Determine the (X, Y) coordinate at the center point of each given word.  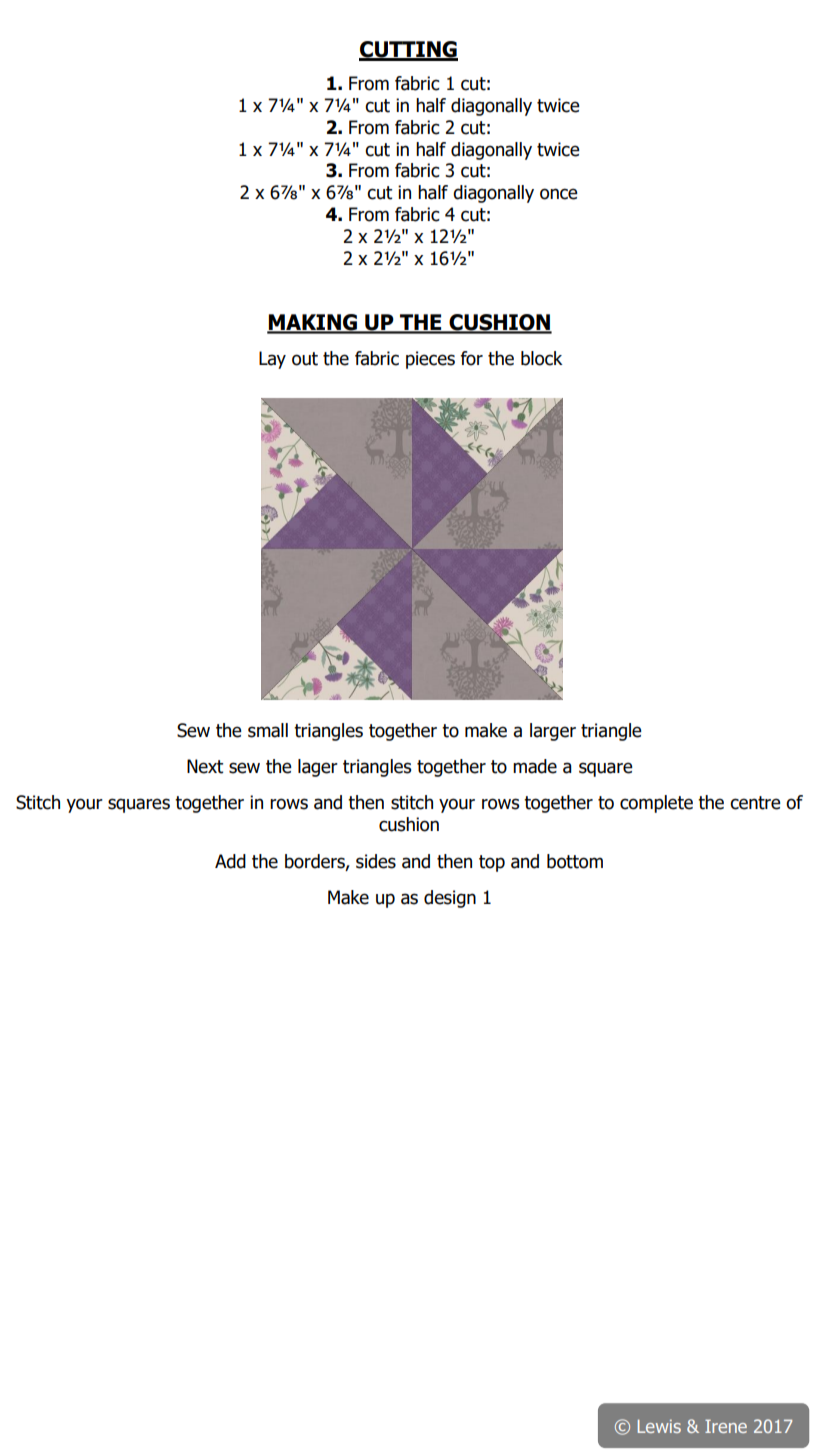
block (542, 358)
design (450, 899)
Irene (726, 1426)
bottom (575, 861)
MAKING (313, 323)
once (559, 194)
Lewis (659, 1426)
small (268, 730)
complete (656, 804)
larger (553, 732)
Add (230, 861)
